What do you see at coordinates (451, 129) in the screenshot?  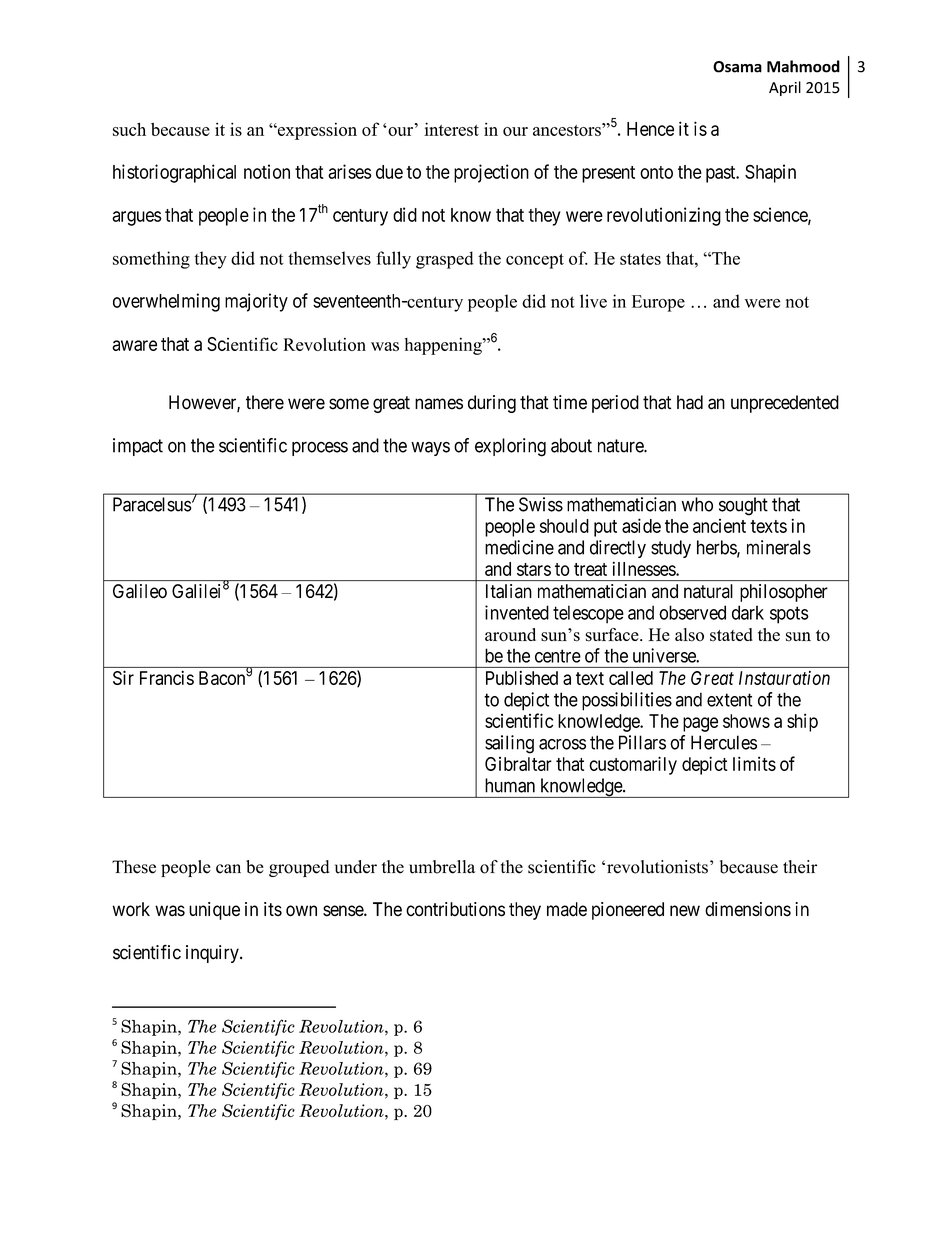 I see `interest` at bounding box center [451, 129].
